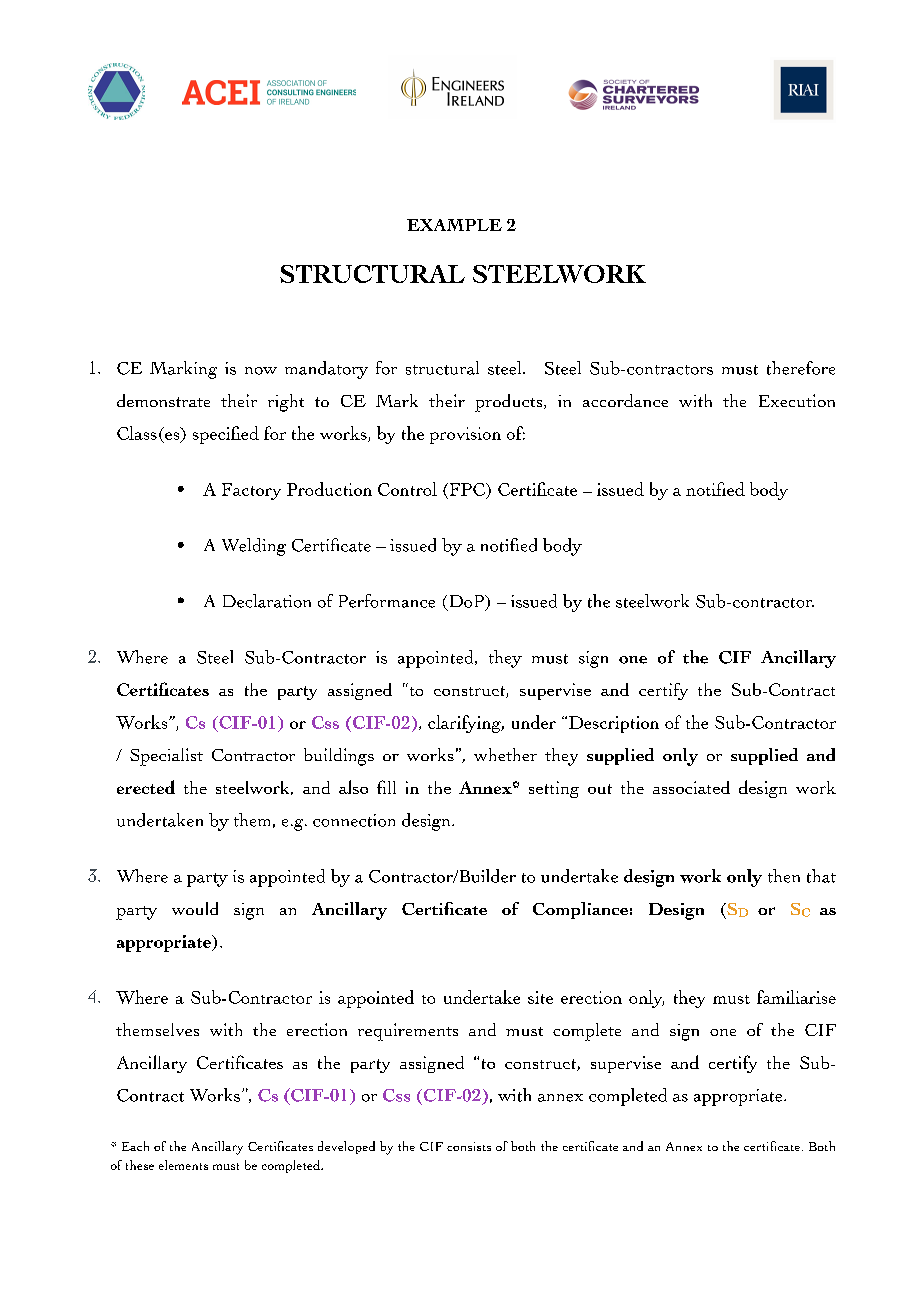 This page has width=924, height=1308. What do you see at coordinates (166, 757) in the page?
I see `Specialist` at bounding box center [166, 757].
